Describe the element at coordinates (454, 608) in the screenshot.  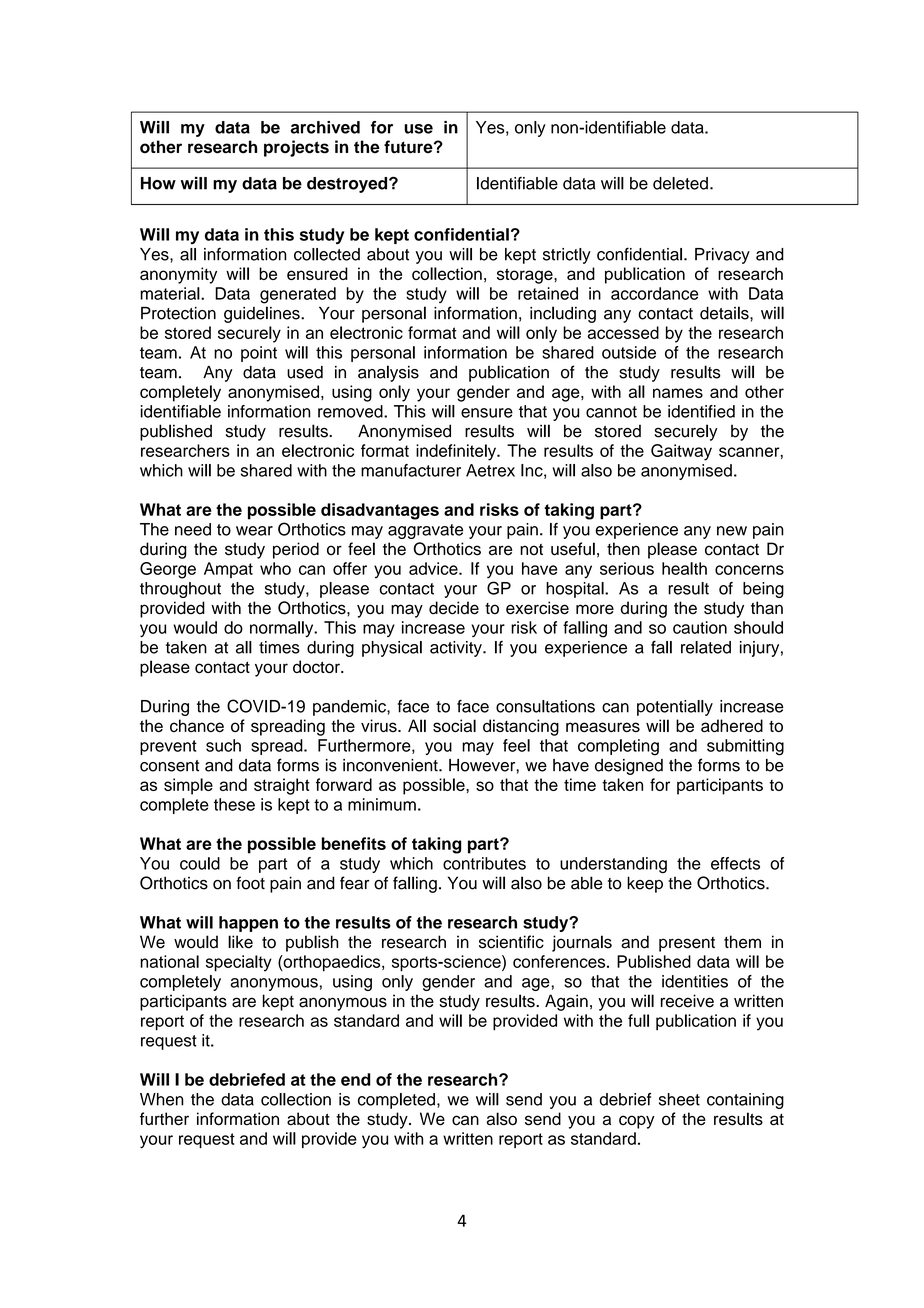
I see `decide` at that location.
